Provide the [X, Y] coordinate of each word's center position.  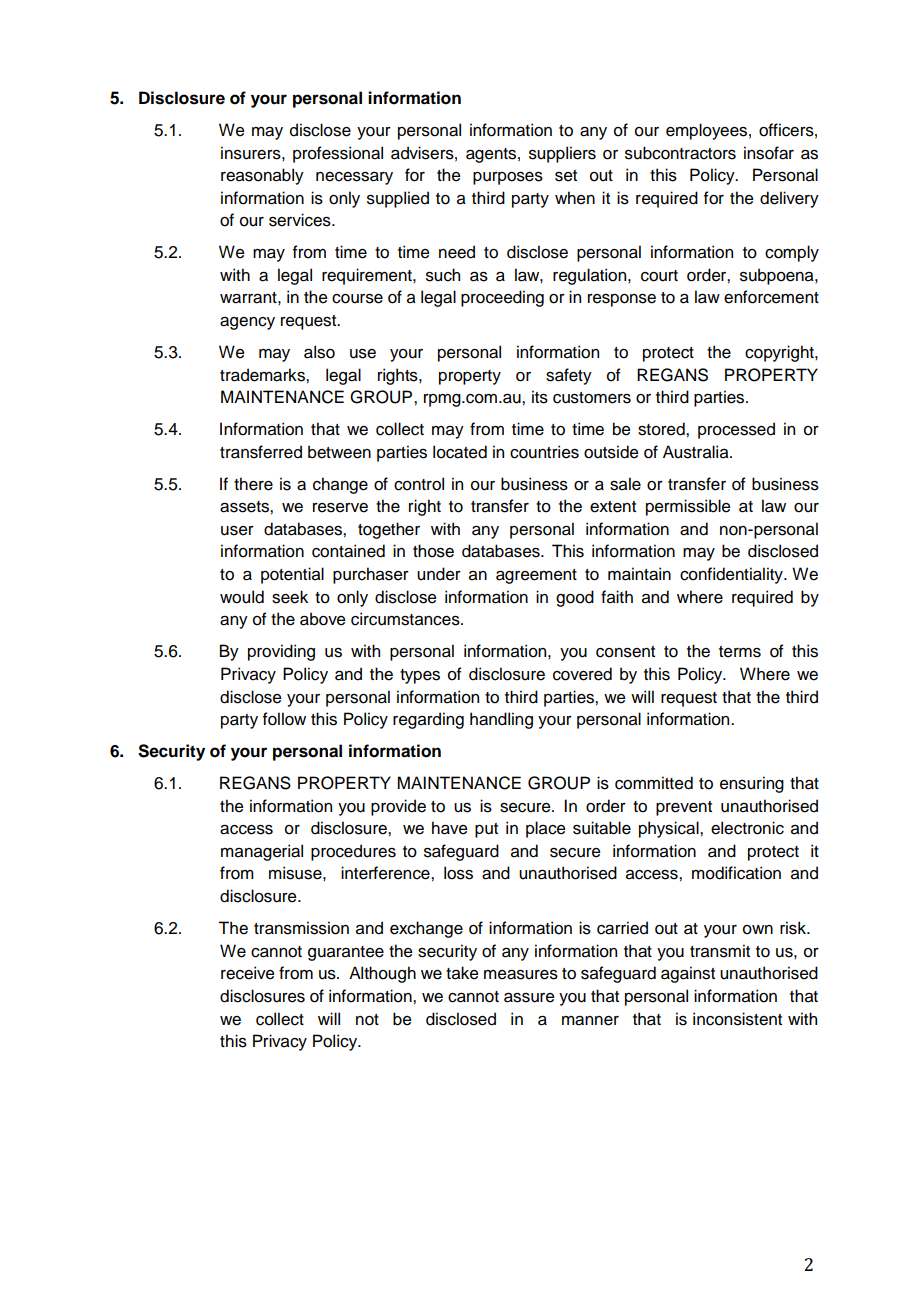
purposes [508, 178]
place [546, 829]
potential [292, 575]
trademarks [263, 375]
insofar [769, 153]
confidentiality [732, 575]
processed [736, 430]
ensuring [752, 784]
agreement [536, 576]
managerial [262, 852]
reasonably [262, 176]
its [540, 397]
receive [248, 973]
